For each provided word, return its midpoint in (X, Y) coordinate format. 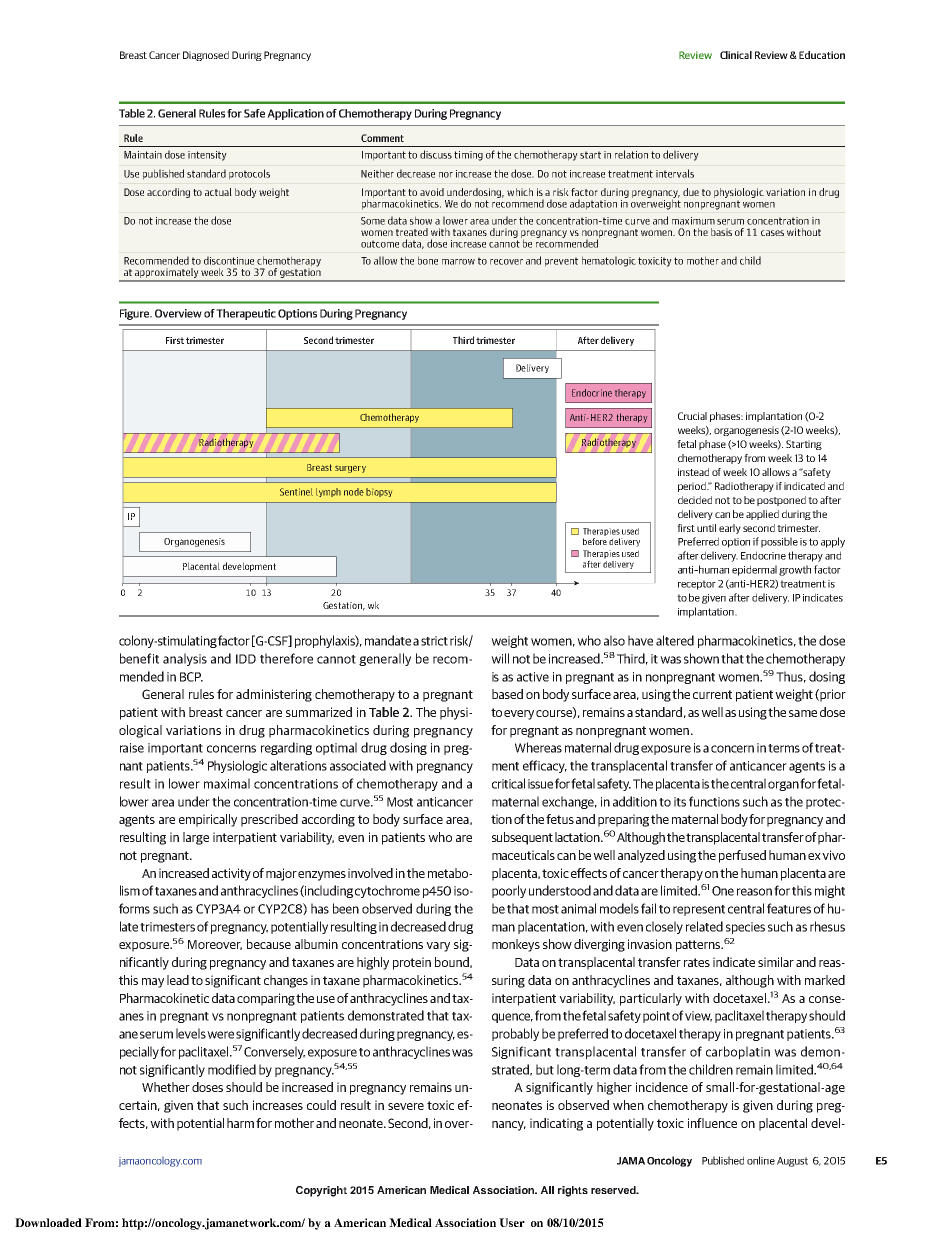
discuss (436, 154)
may (153, 983)
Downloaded (48, 1222)
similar (776, 962)
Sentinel (296, 492)
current (712, 694)
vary (438, 947)
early (730, 529)
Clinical (736, 55)
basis (721, 232)
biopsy (379, 492)
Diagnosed (206, 56)
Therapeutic (246, 314)
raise (132, 748)
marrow (458, 262)
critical (508, 783)
